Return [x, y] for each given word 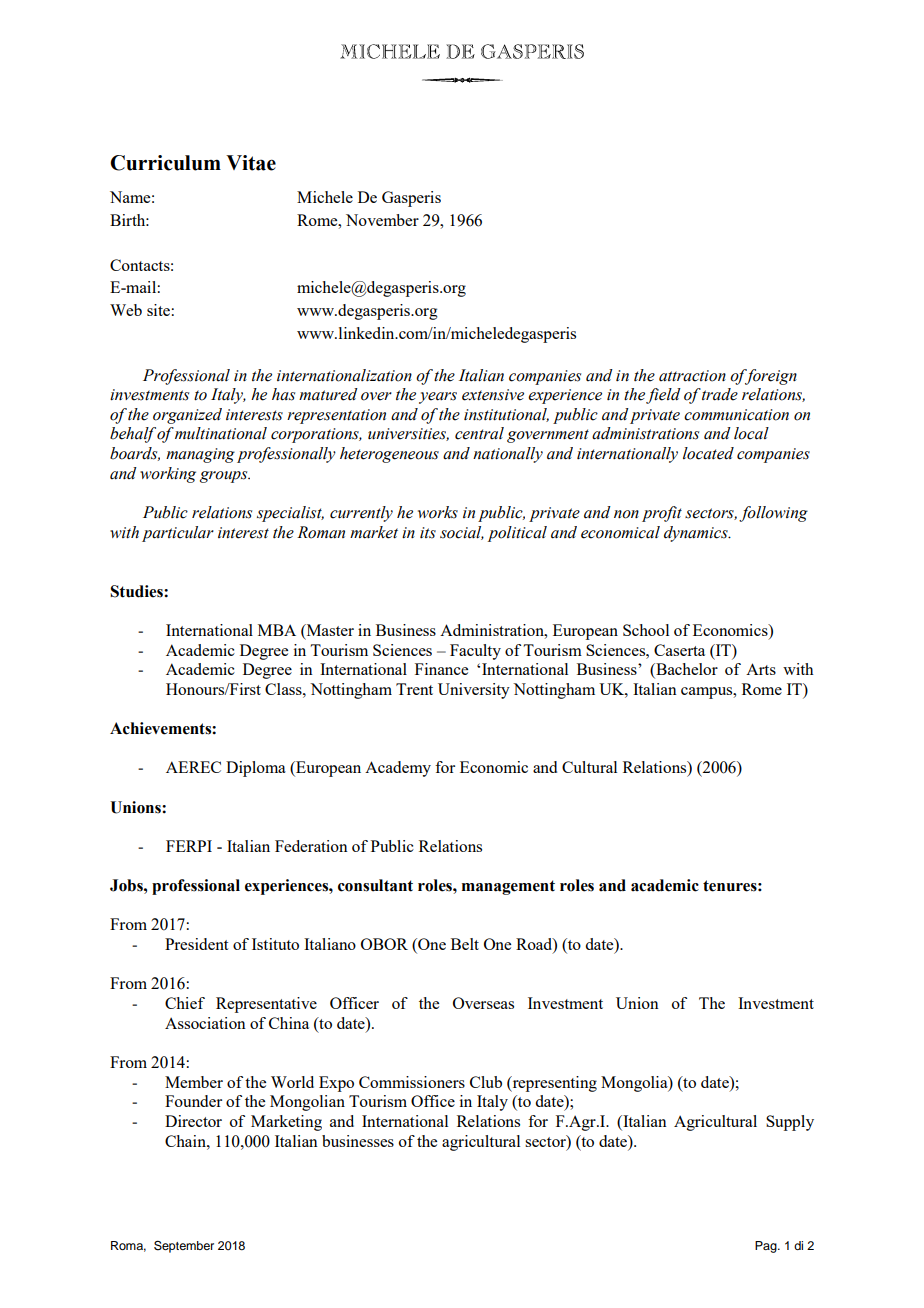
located [708, 453]
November [382, 220]
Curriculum [165, 163]
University [474, 691]
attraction [692, 376]
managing [200, 455]
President [196, 944]
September [184, 1246]
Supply [790, 1123]
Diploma [256, 769]
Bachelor [686, 670]
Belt [465, 944]
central [479, 433]
